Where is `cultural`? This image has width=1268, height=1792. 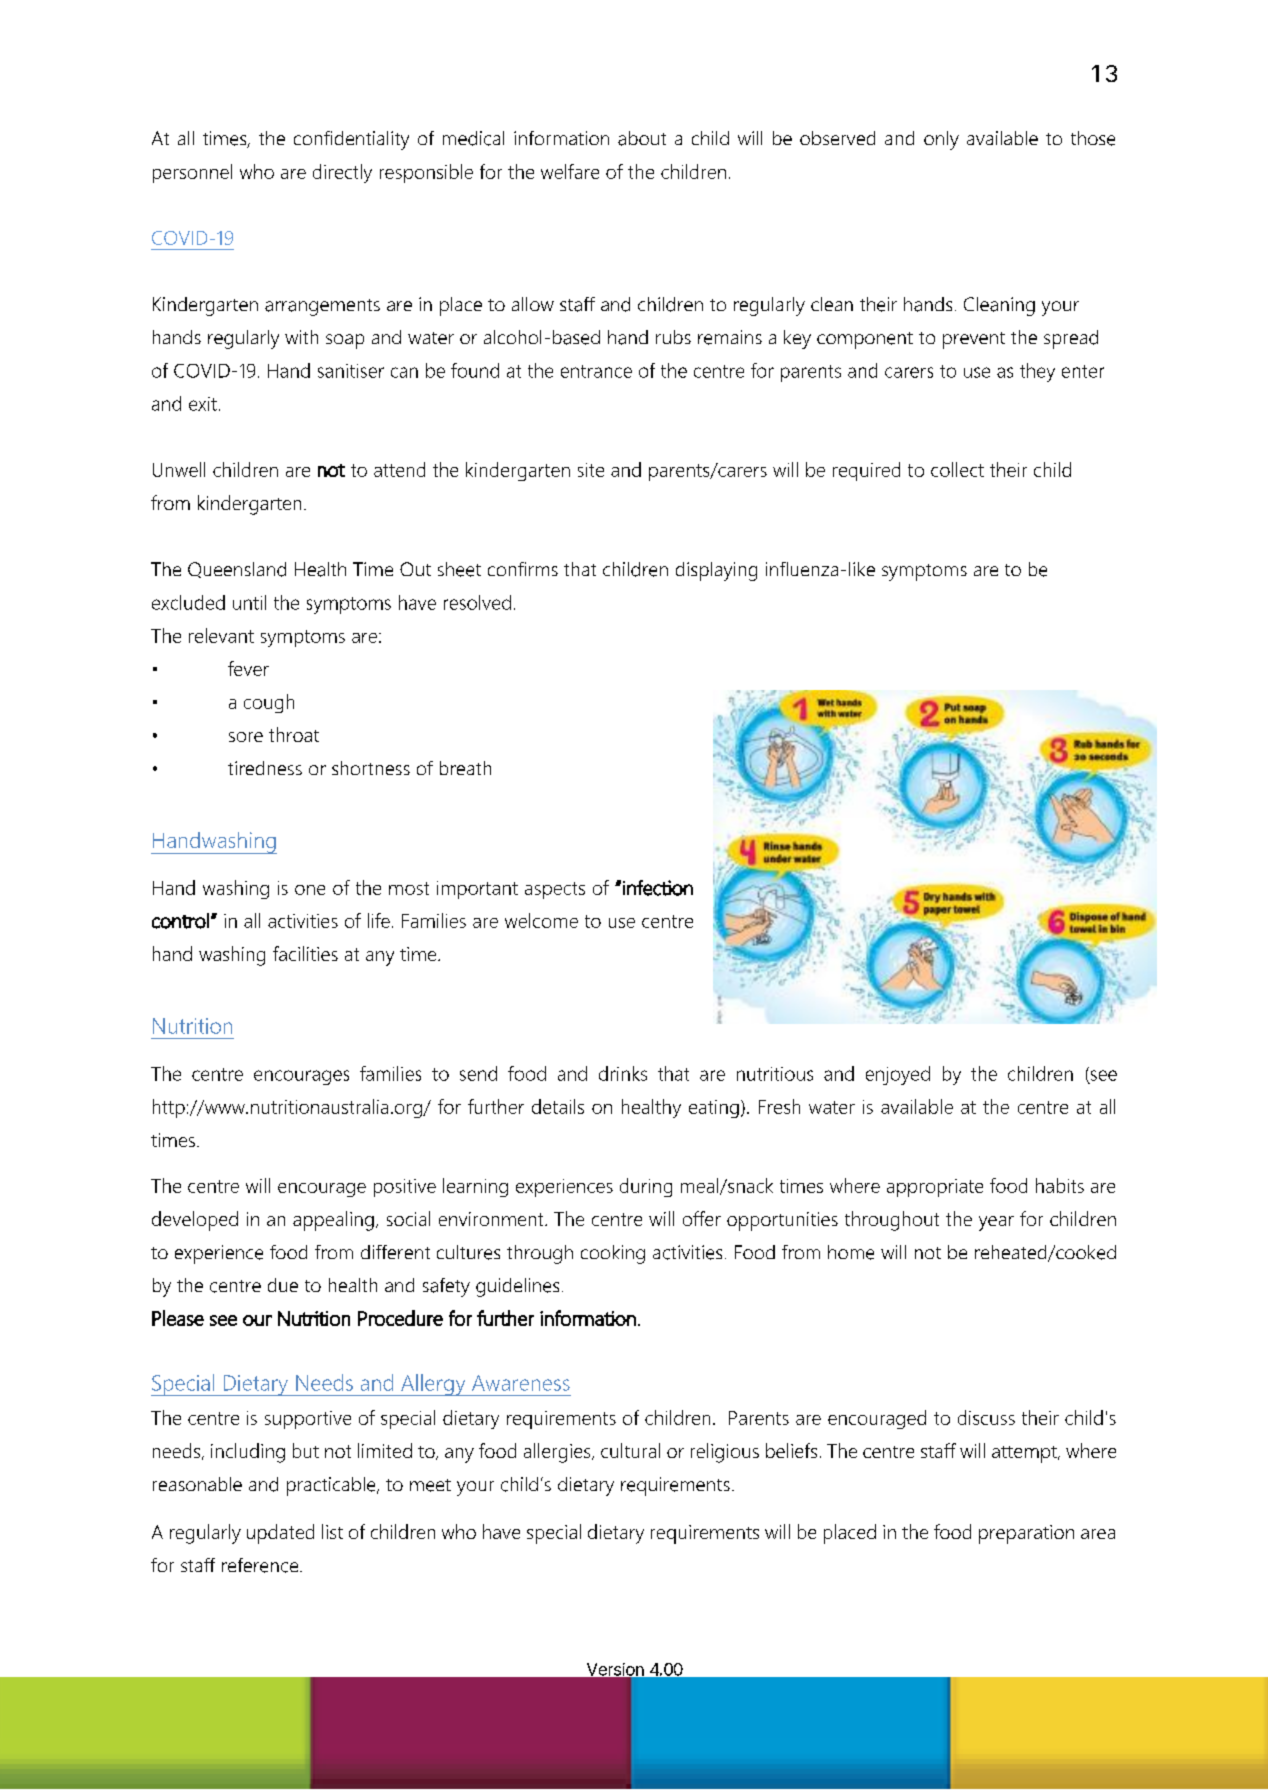 cultural is located at coordinates (630, 1450).
